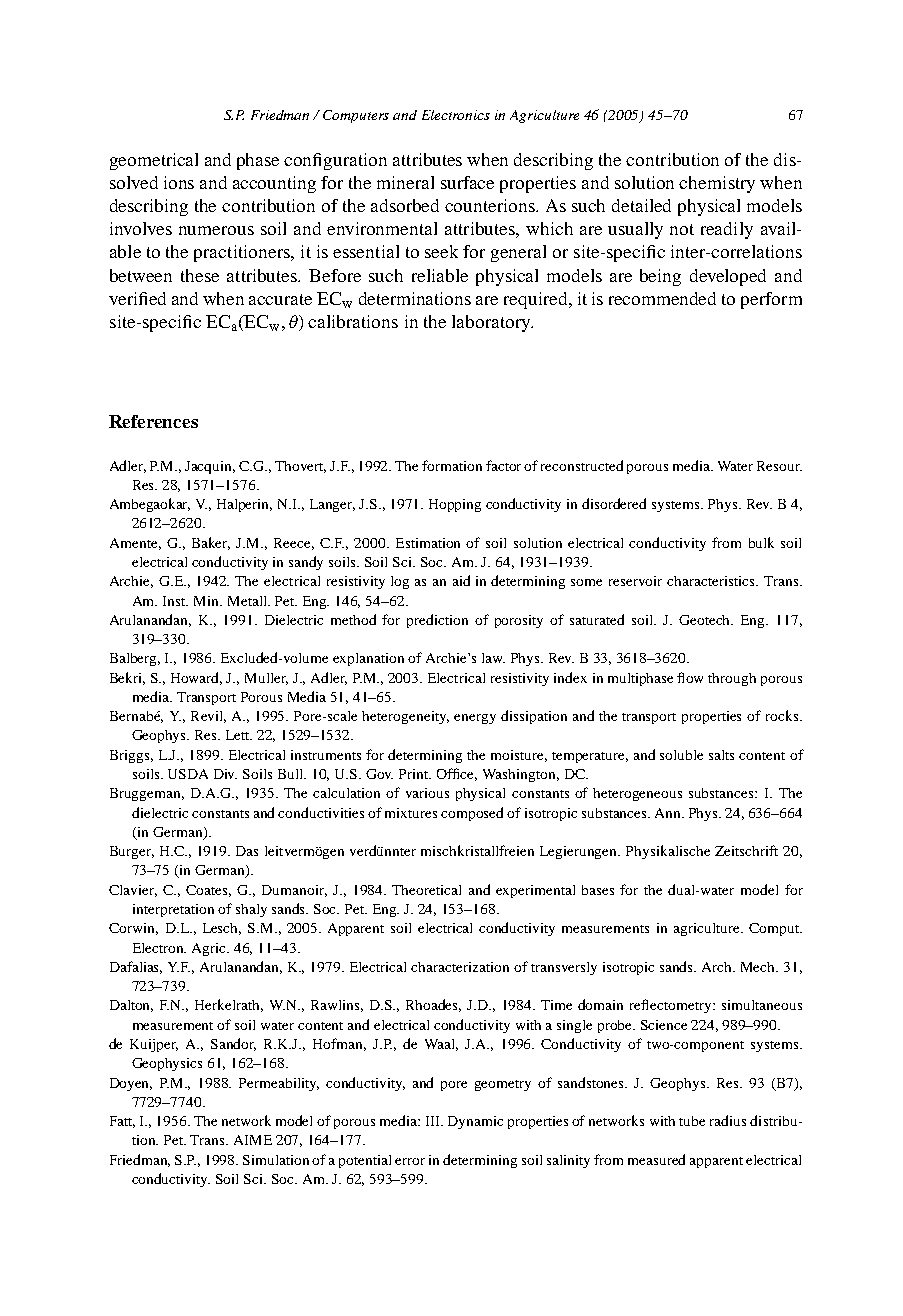 This screenshot has height=1316, width=903. What do you see at coordinates (493, 658) in the screenshot?
I see `law` at bounding box center [493, 658].
